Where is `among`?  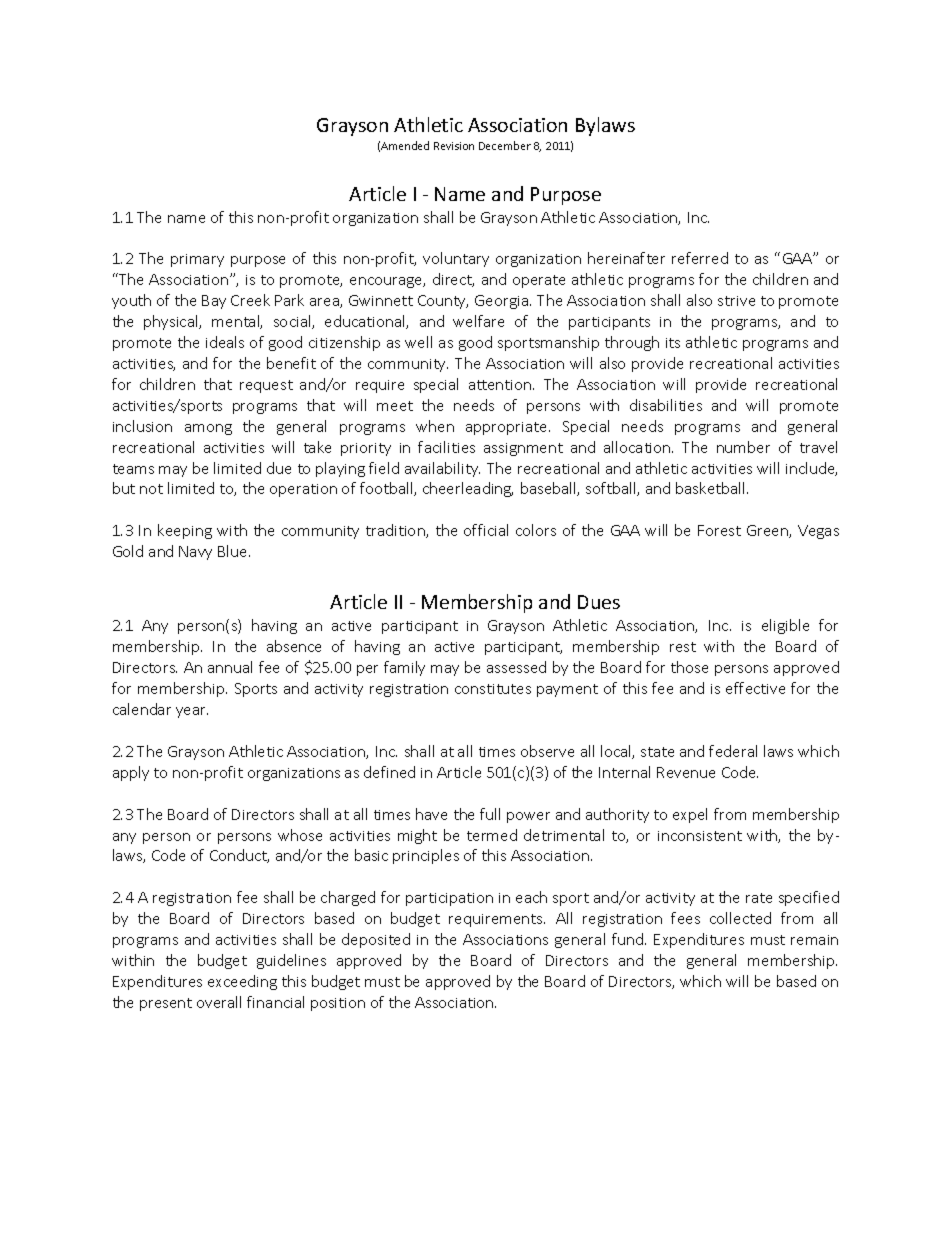 among is located at coordinates (208, 429).
